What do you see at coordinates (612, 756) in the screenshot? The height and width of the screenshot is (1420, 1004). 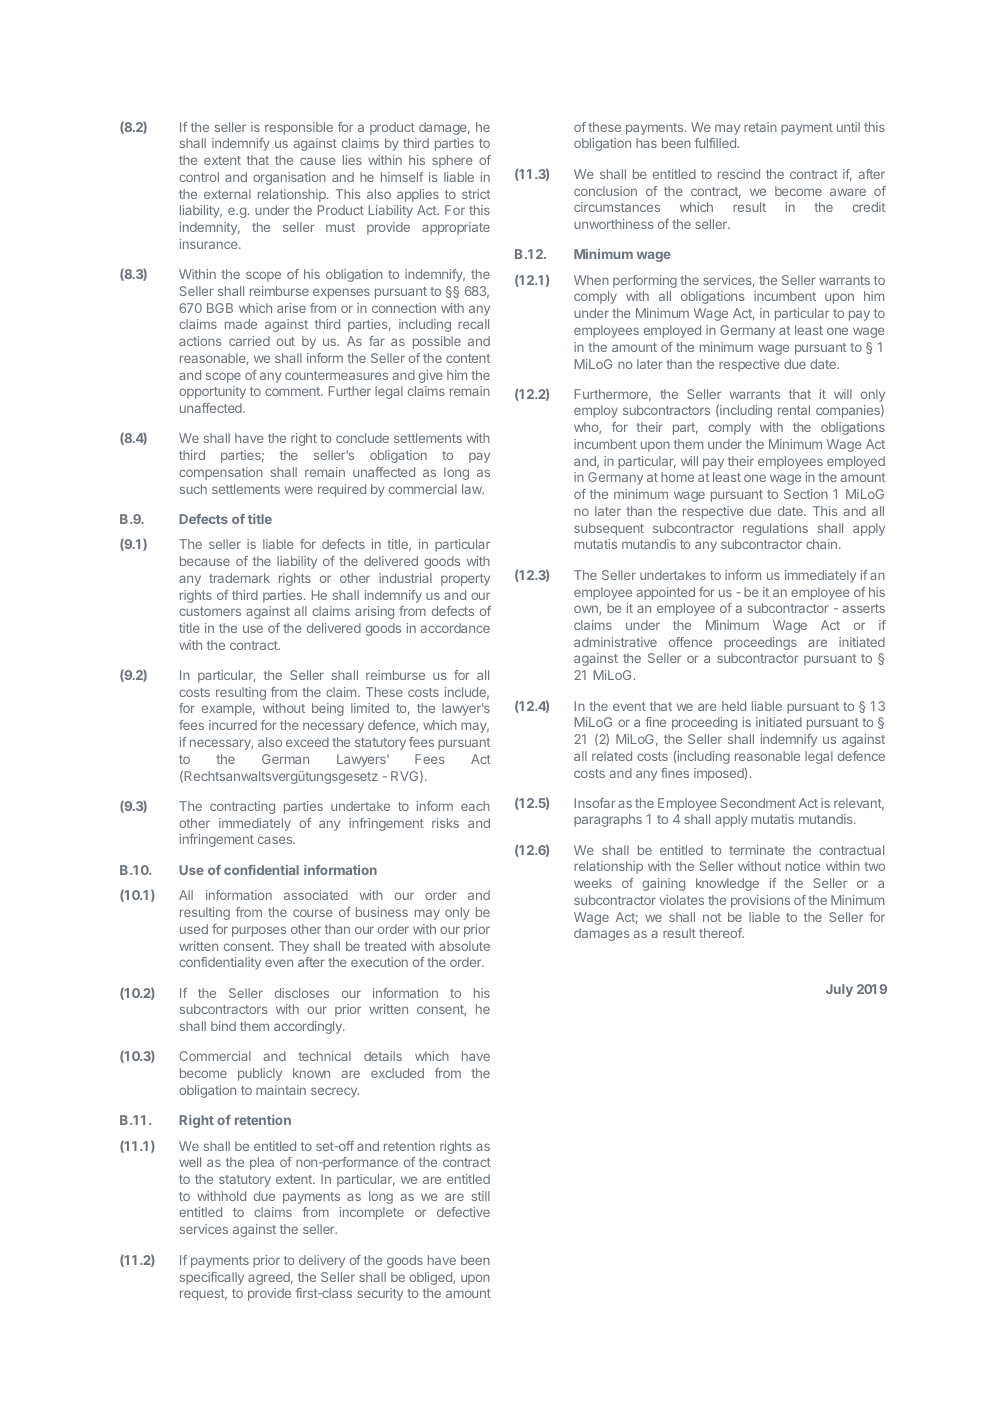 I see `related` at bounding box center [612, 756].
